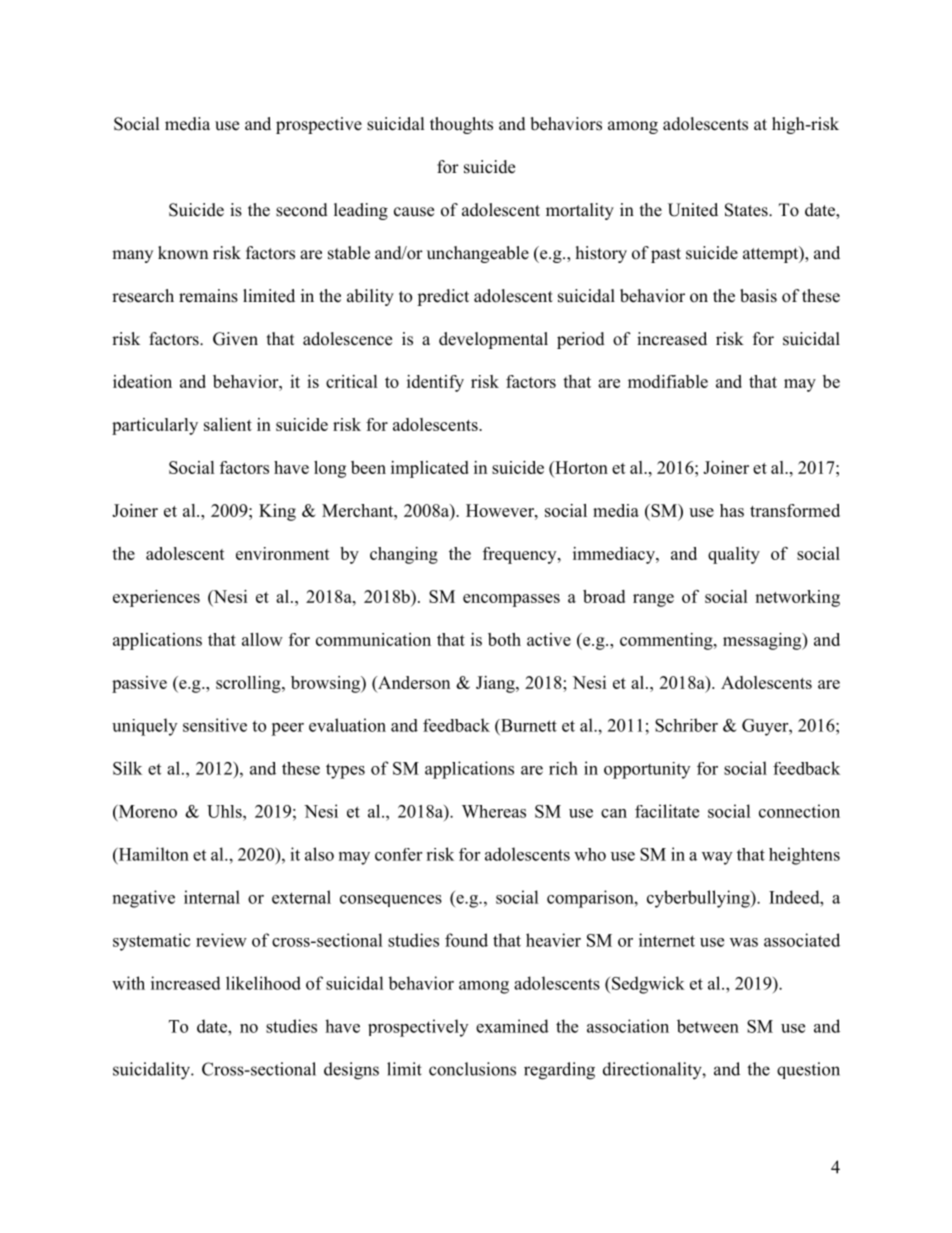 This screenshot has width=952, height=1233. Describe the element at coordinates (263, 983) in the screenshot. I see `likelihood` at that location.
